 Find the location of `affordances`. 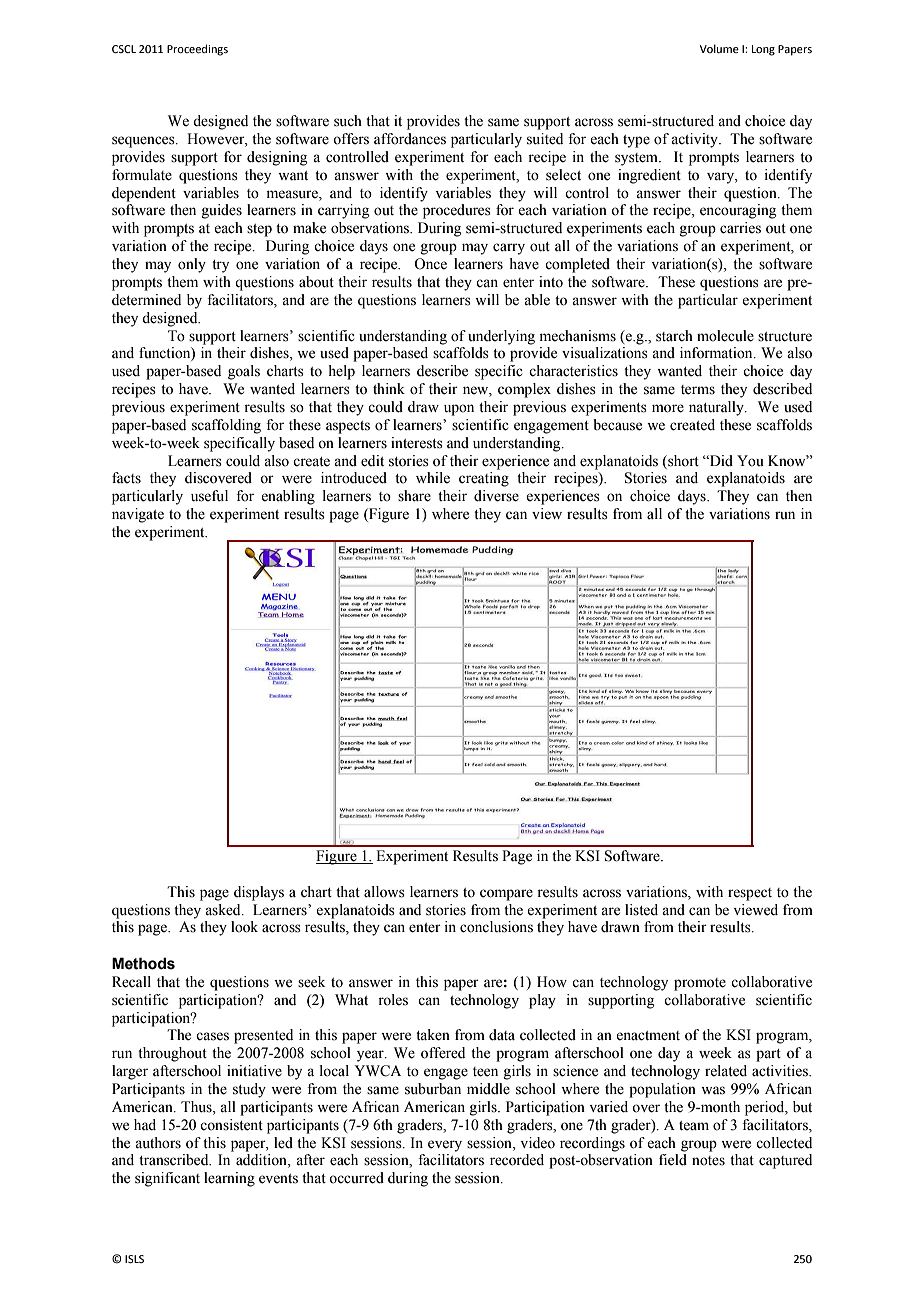

affordances is located at coordinates (410, 139).
